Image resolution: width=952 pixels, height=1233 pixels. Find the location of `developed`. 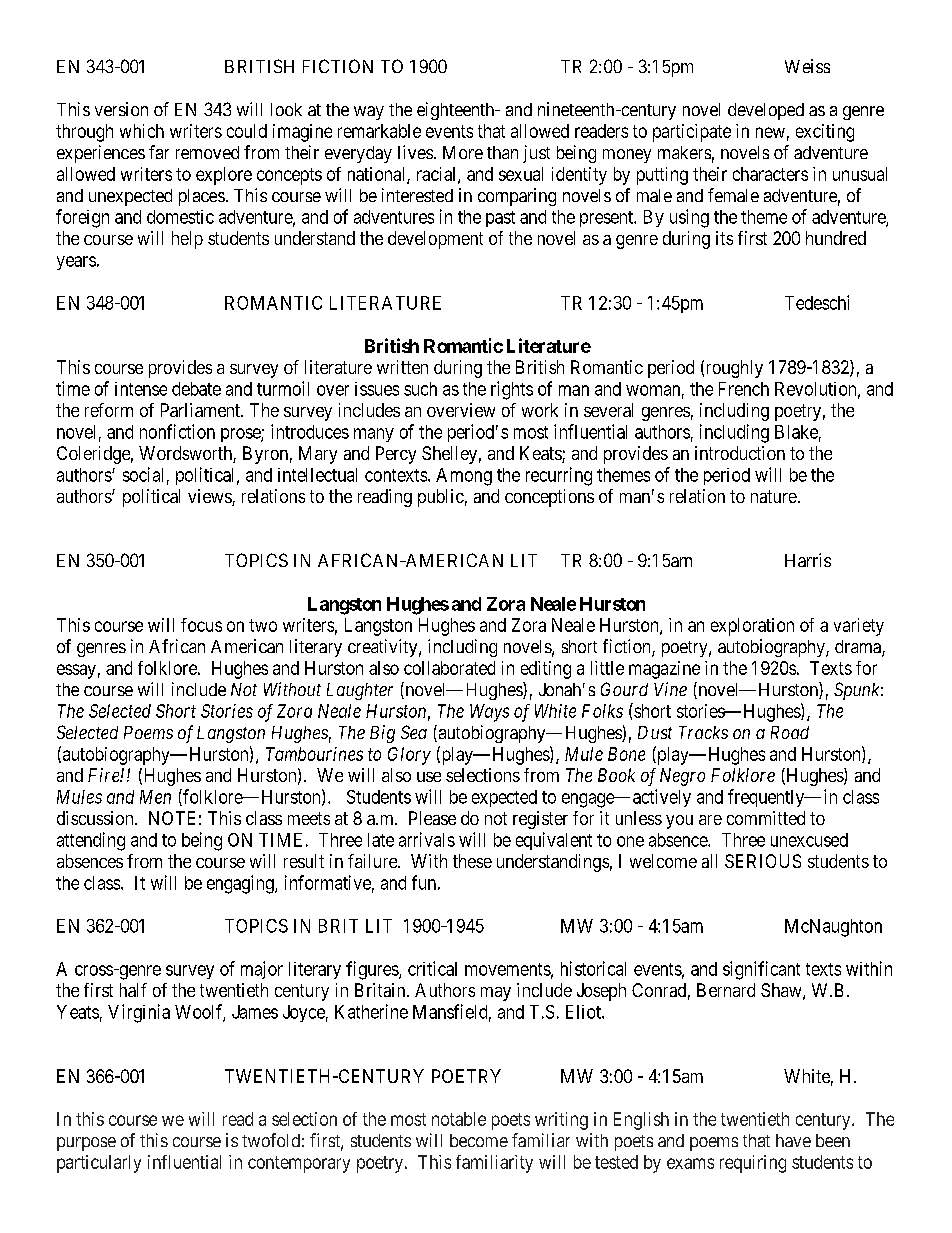

developed is located at coordinates (766, 111).
